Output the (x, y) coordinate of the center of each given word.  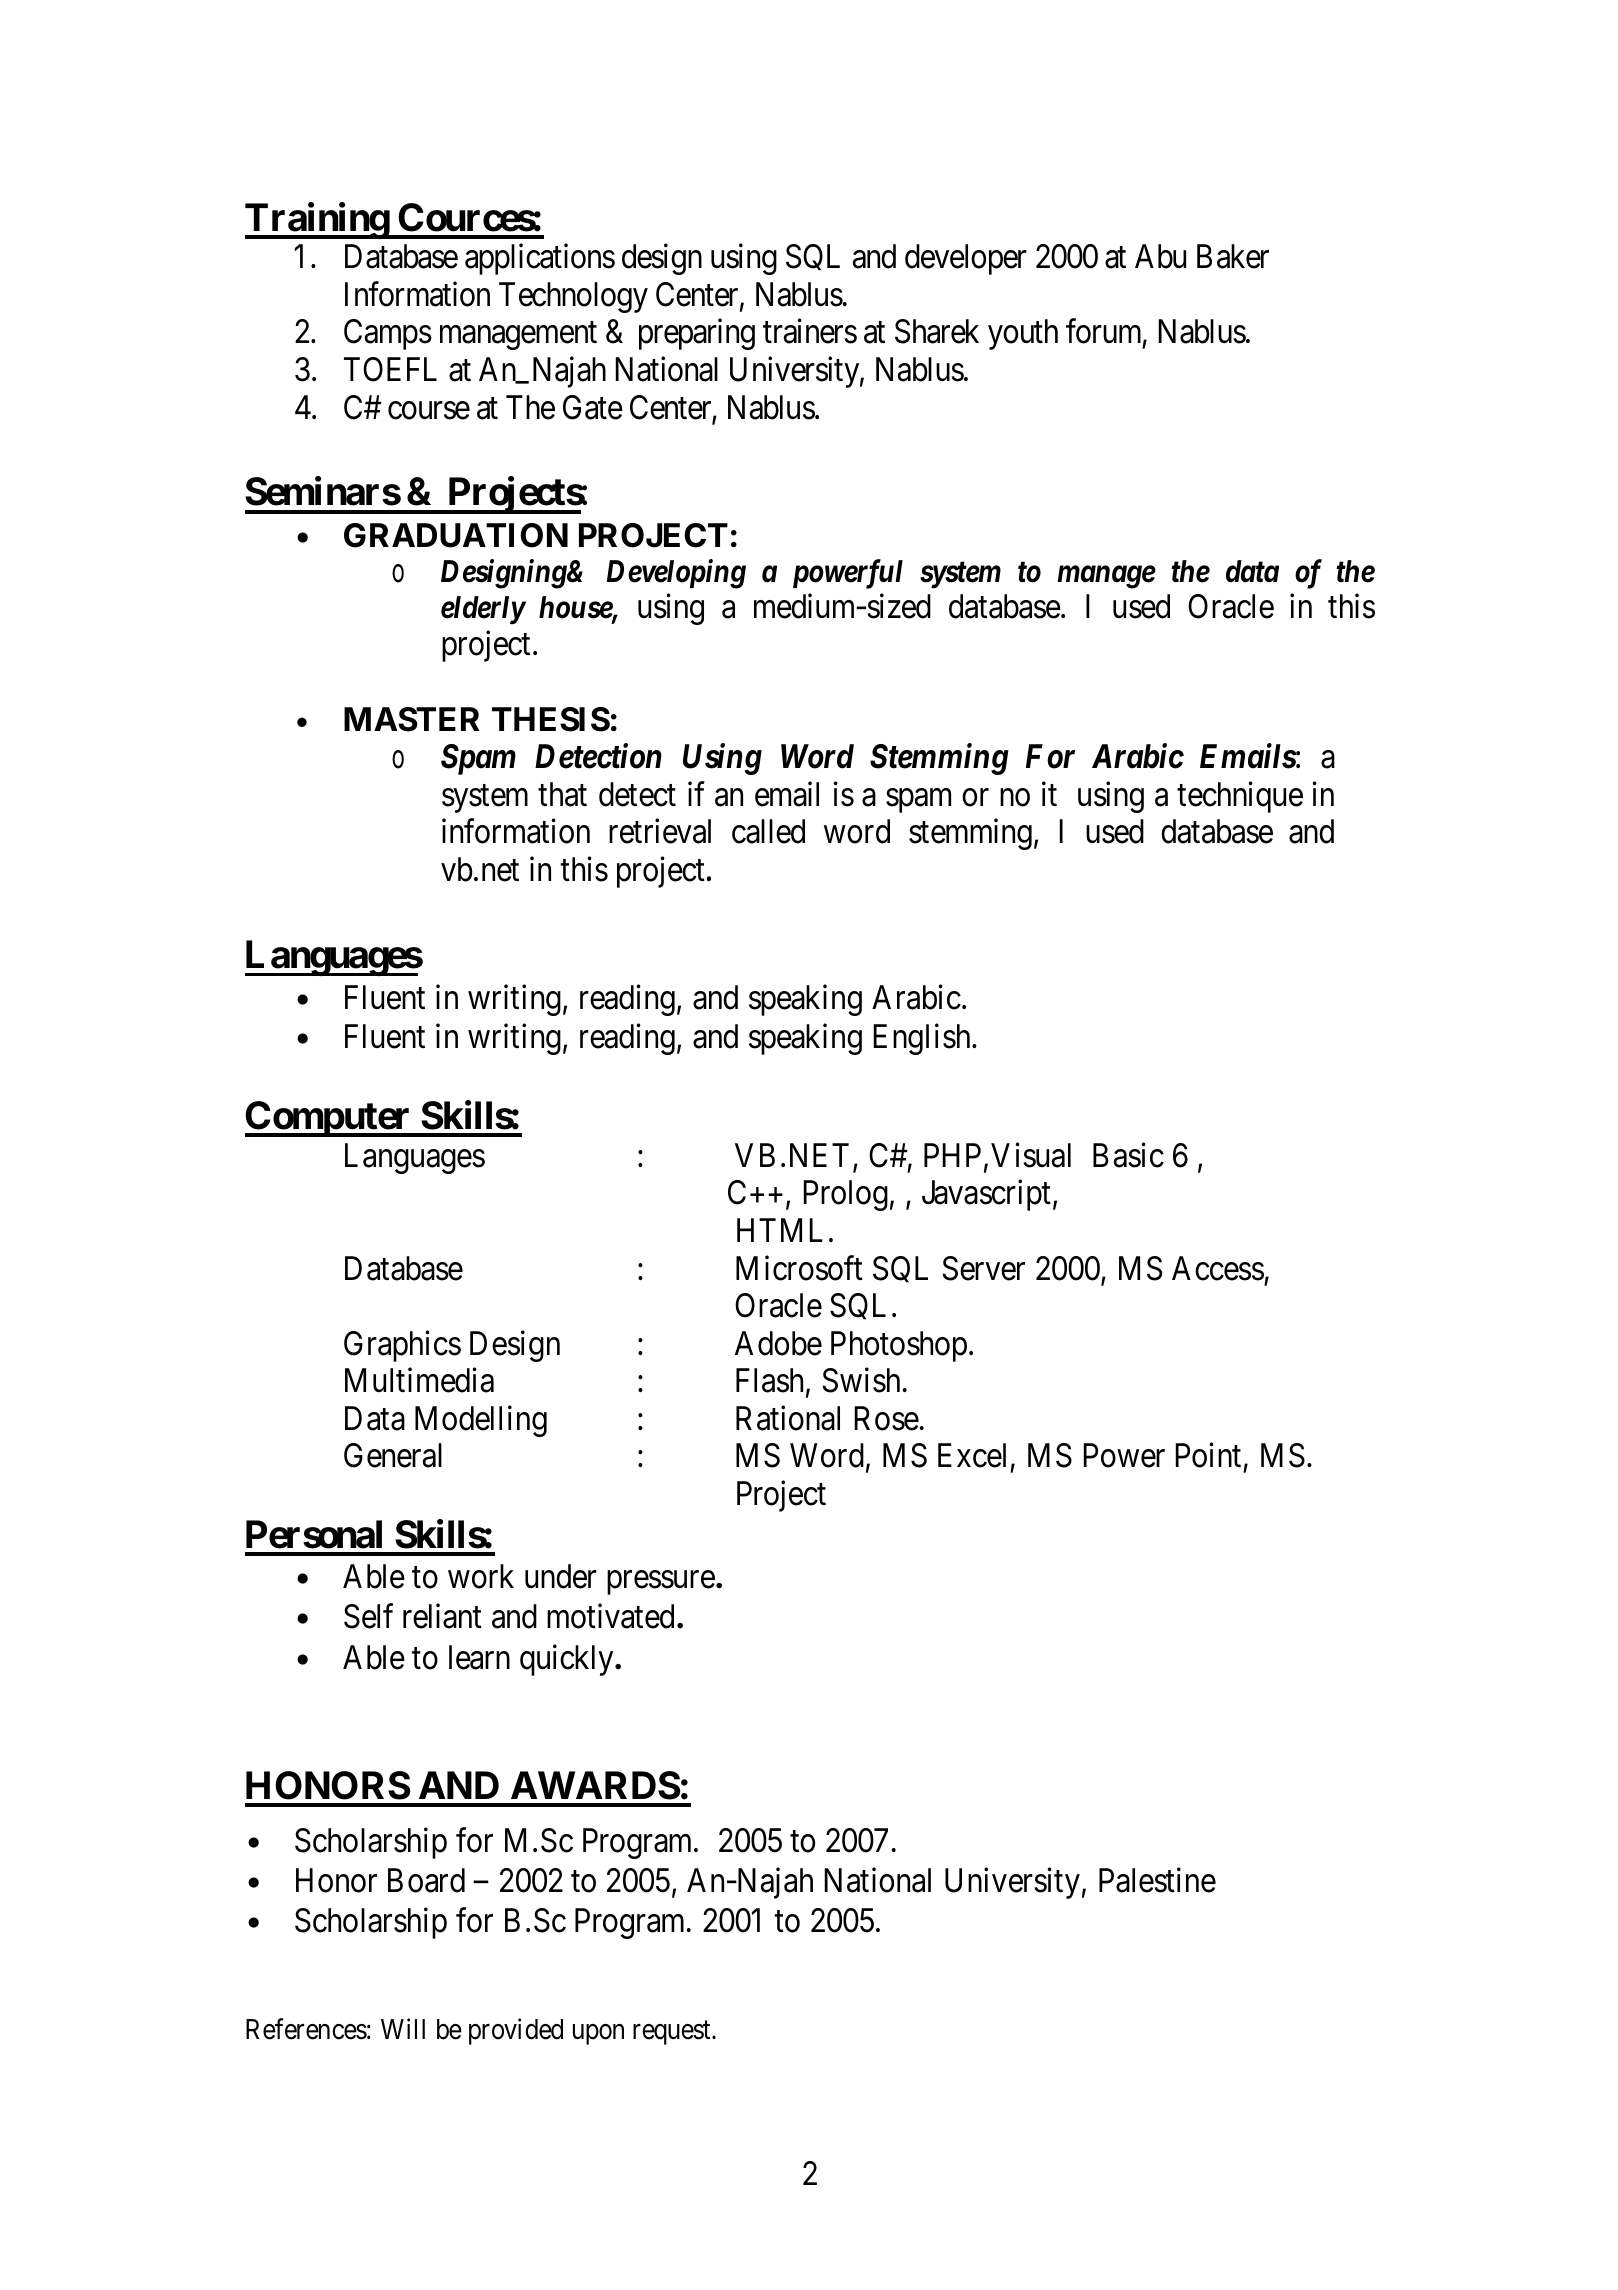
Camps (388, 334)
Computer (329, 1119)
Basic (1128, 1155)
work (481, 1576)
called (768, 831)
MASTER (412, 719)
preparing (697, 334)
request (673, 2033)
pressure (661, 1583)
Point (1208, 1455)
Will (403, 2028)
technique (1240, 797)
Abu (1160, 256)
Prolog (845, 1195)
